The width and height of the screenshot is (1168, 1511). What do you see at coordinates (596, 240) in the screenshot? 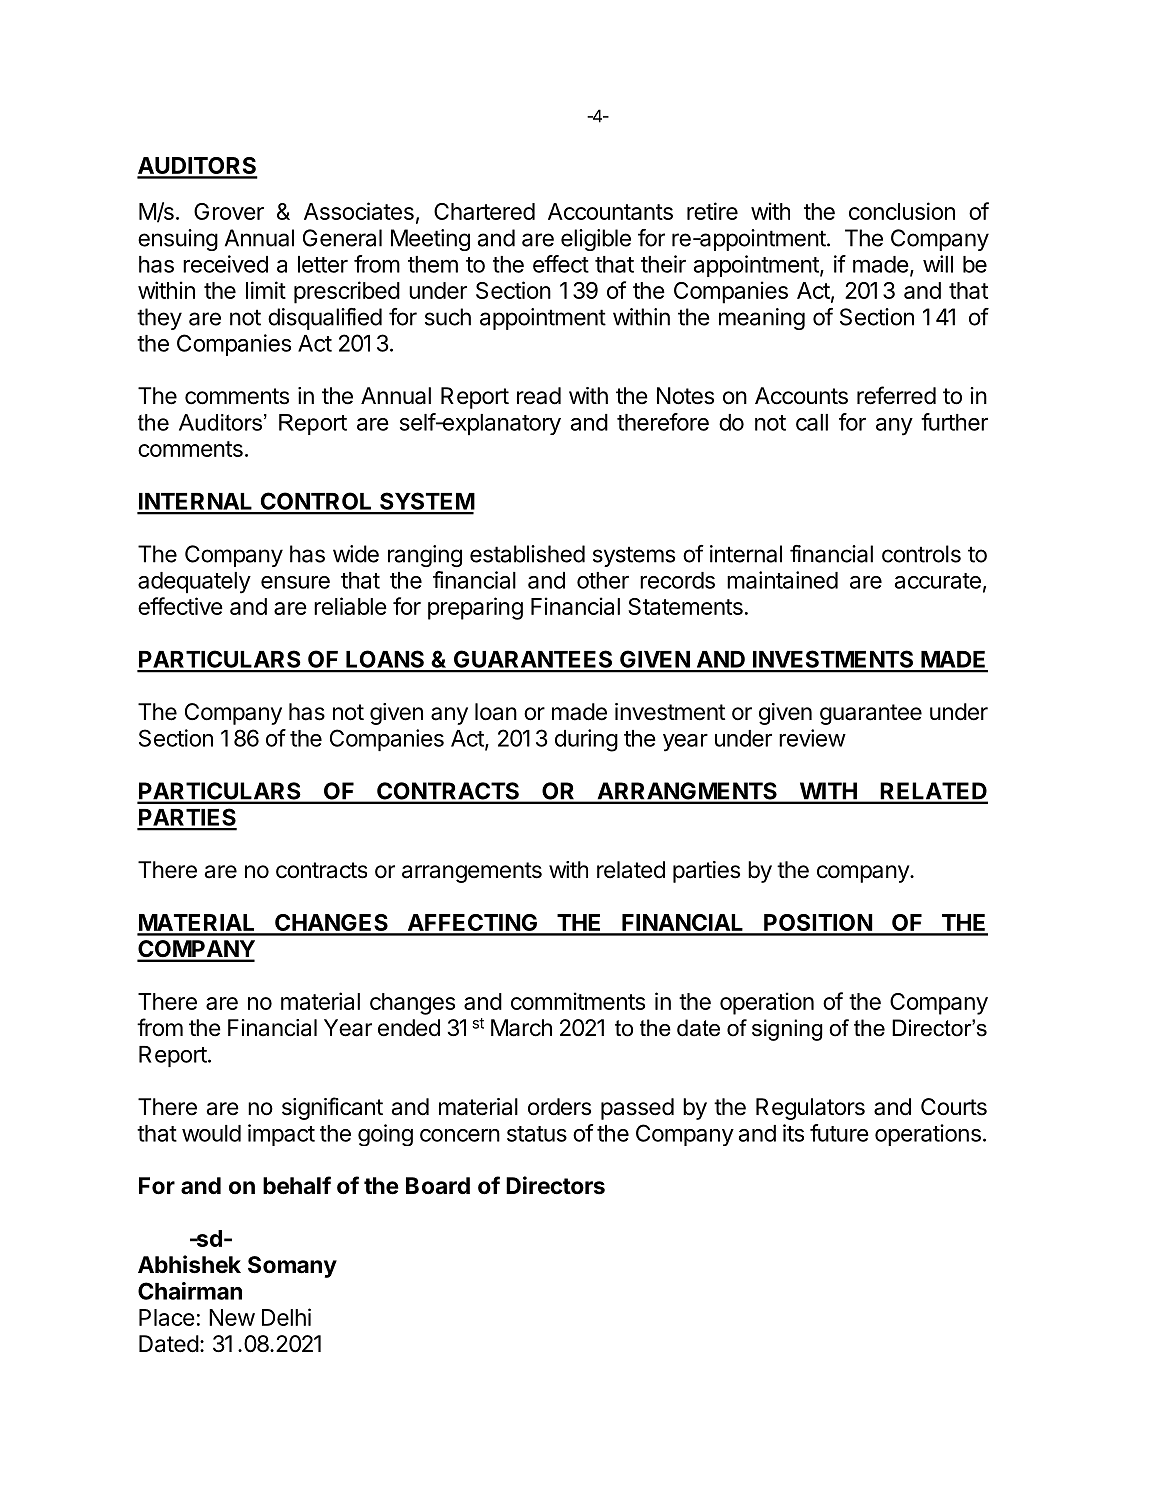
I see `eligible` at bounding box center [596, 240].
